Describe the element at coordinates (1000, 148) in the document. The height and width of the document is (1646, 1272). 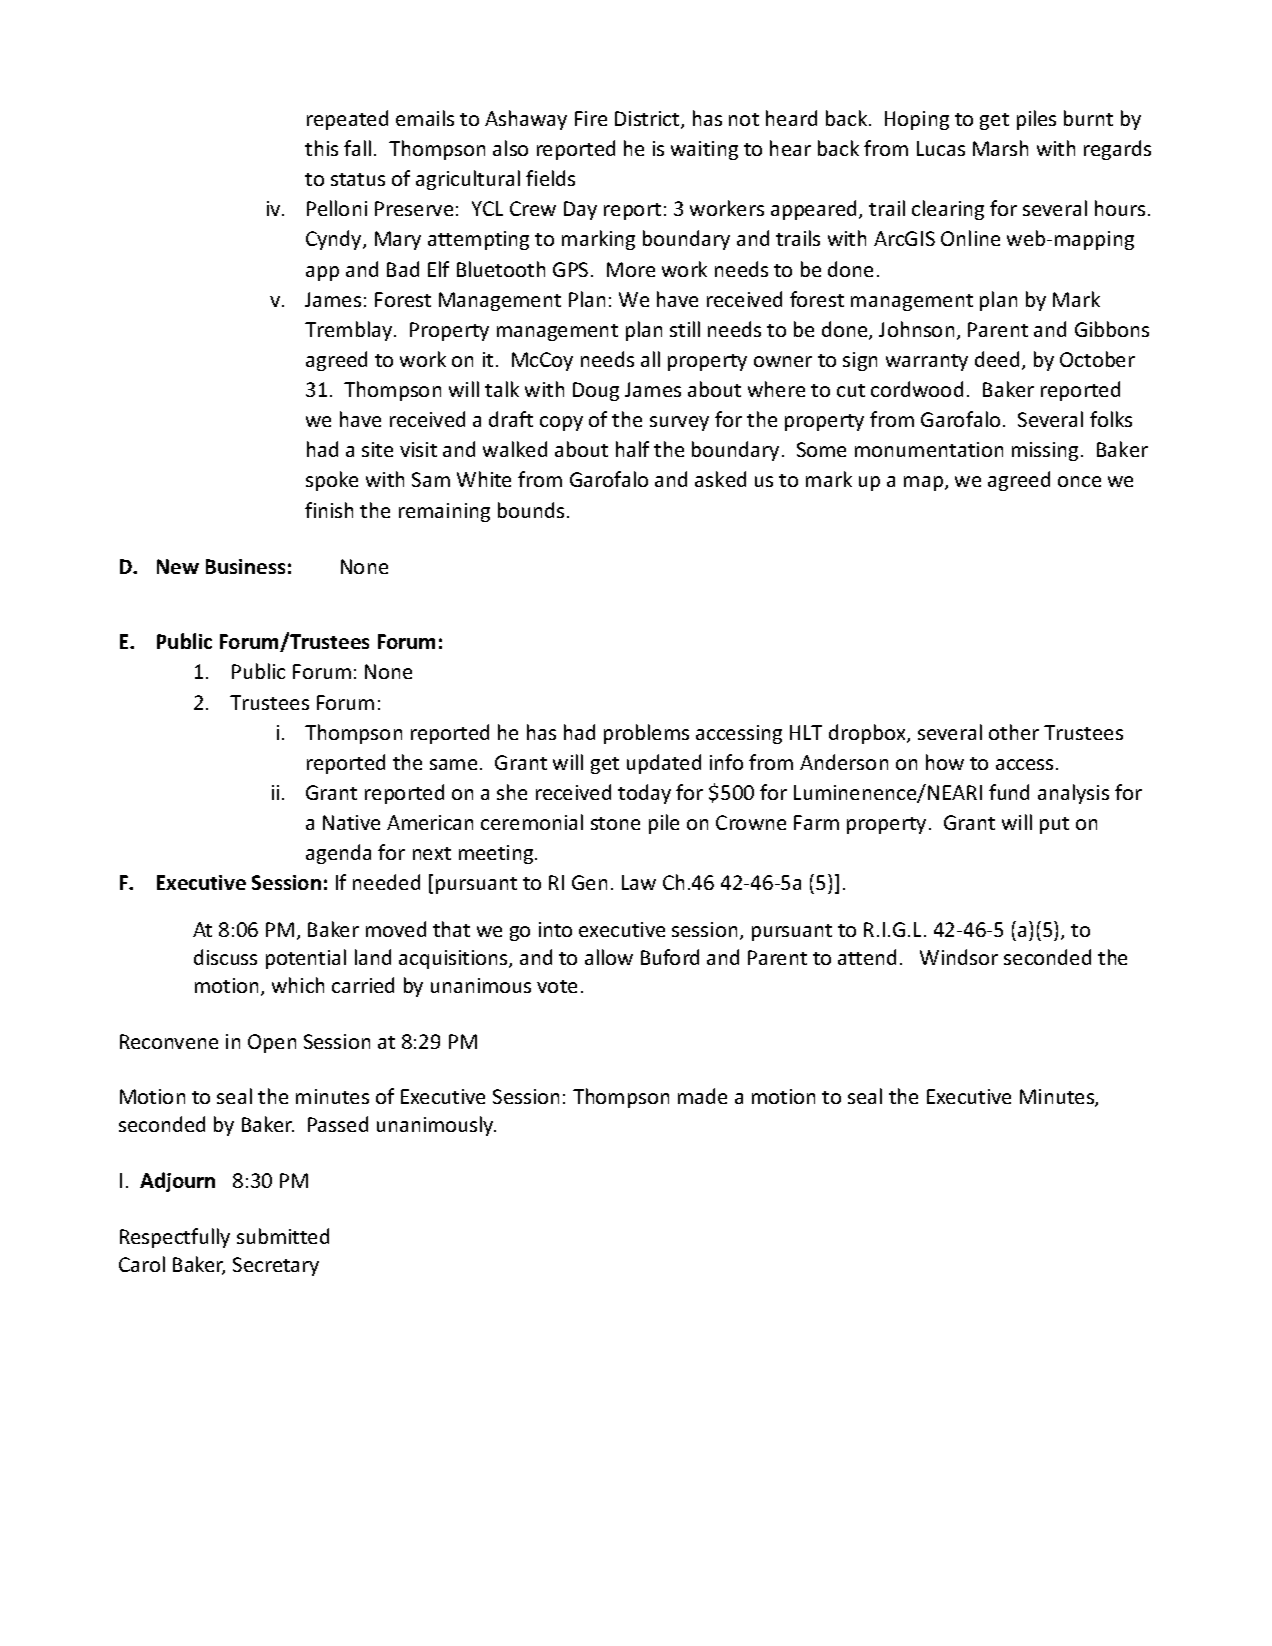
I see `Marsh` at that location.
